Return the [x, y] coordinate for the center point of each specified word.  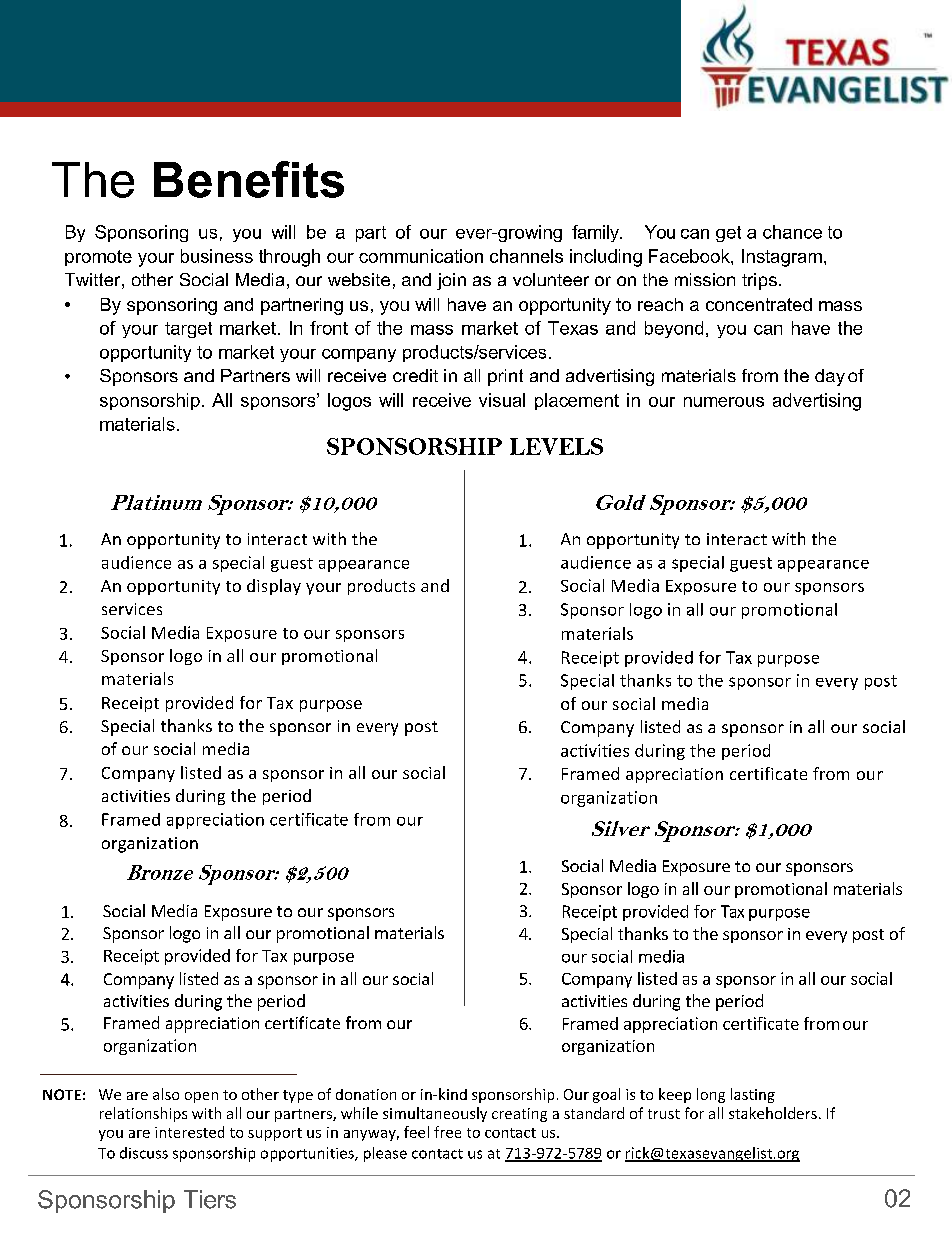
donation [366, 1094]
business [217, 256]
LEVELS [556, 446]
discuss [144, 1153]
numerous [724, 402]
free [447, 1132]
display [274, 587]
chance [792, 232]
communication [421, 256]
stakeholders [773, 1113]
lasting [753, 1095]
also [166, 1094]
